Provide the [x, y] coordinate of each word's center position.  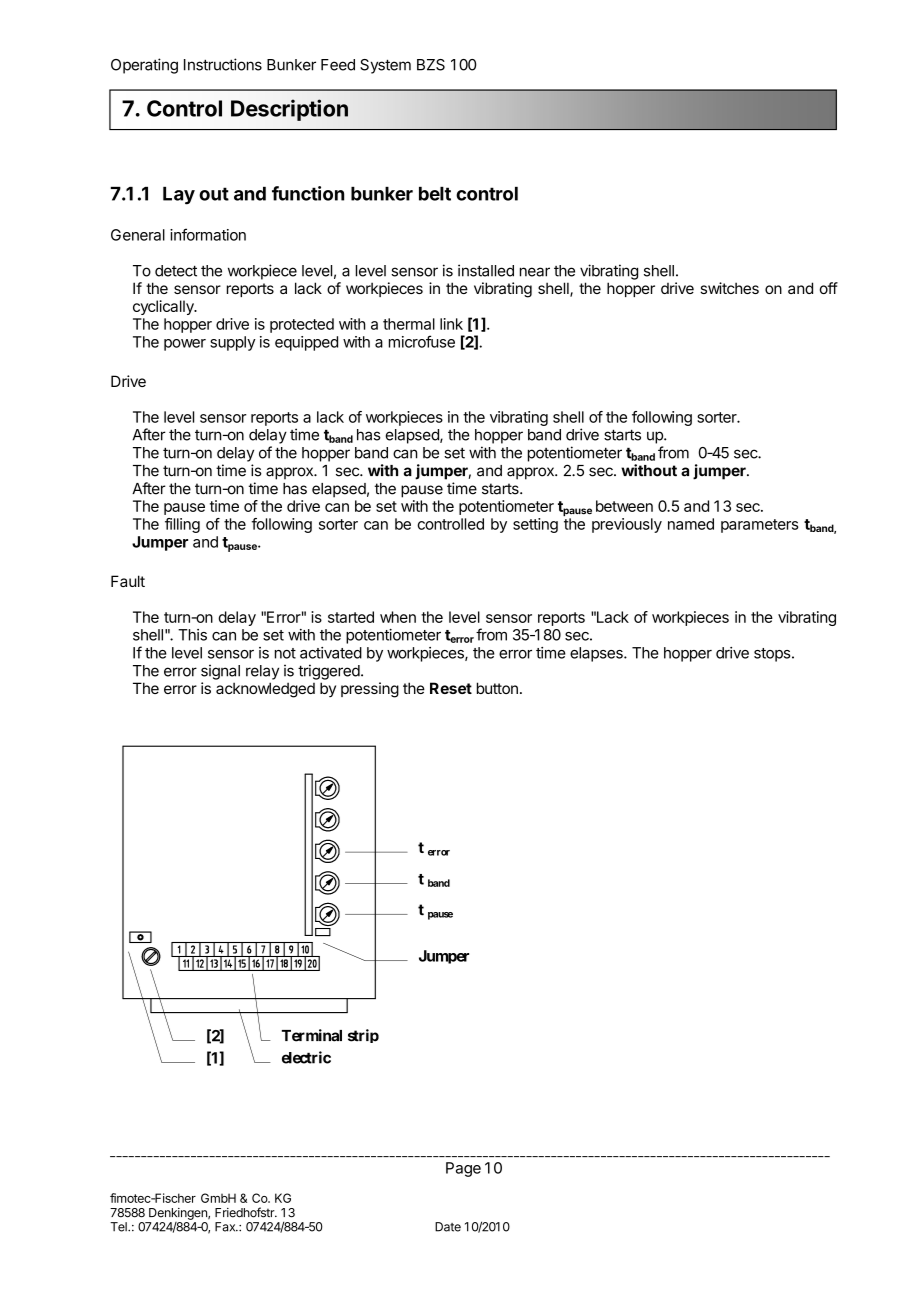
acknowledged [265, 690]
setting [535, 525]
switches [729, 288]
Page [463, 1169]
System [385, 66]
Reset [451, 688]
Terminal [312, 1035]
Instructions [223, 64]
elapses [597, 654]
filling [182, 525]
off [828, 288]
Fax [226, 1227]
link [451, 324]
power [185, 345]
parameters [760, 526]
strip [363, 1036]
